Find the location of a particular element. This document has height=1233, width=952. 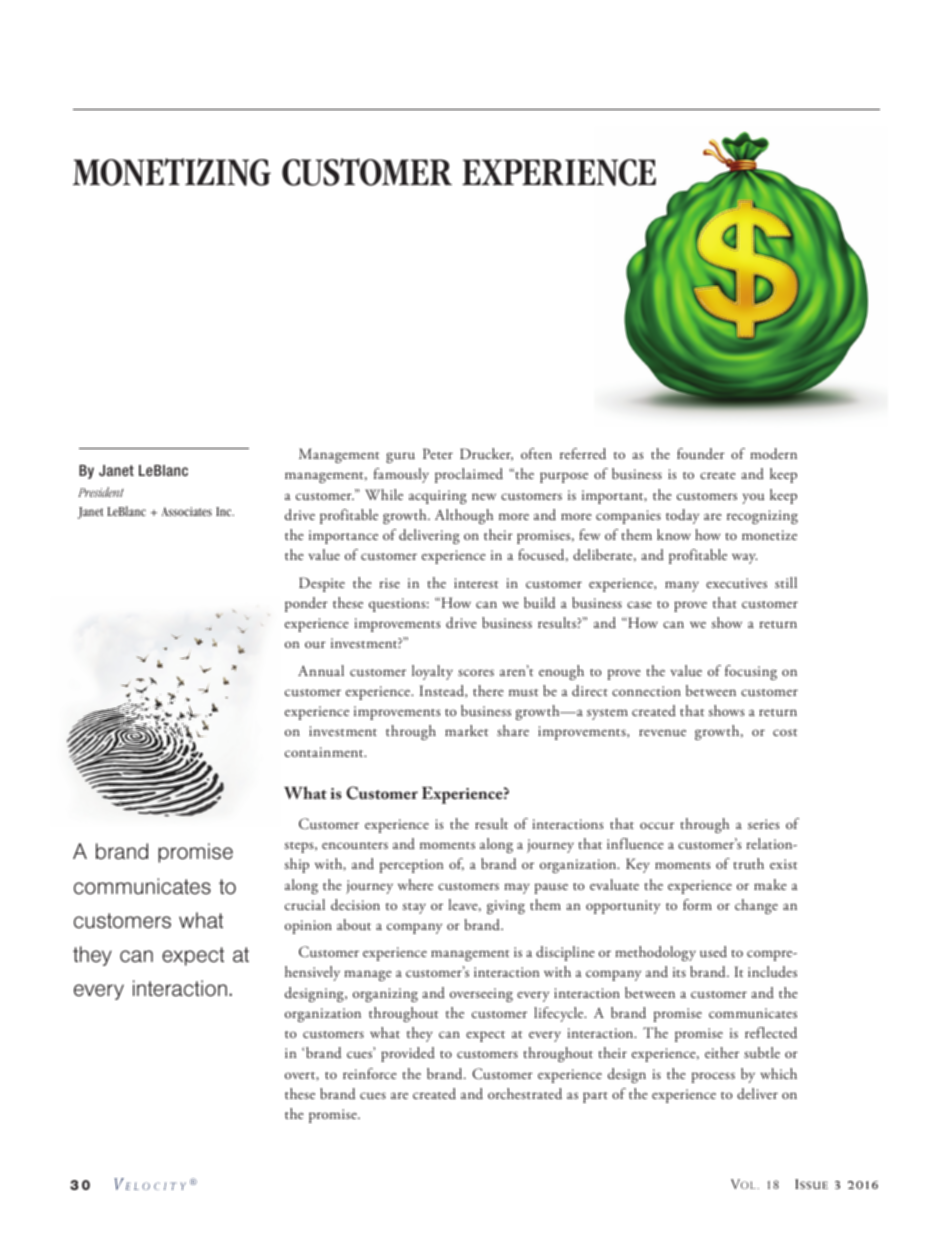

Peter is located at coordinates (438, 453).
